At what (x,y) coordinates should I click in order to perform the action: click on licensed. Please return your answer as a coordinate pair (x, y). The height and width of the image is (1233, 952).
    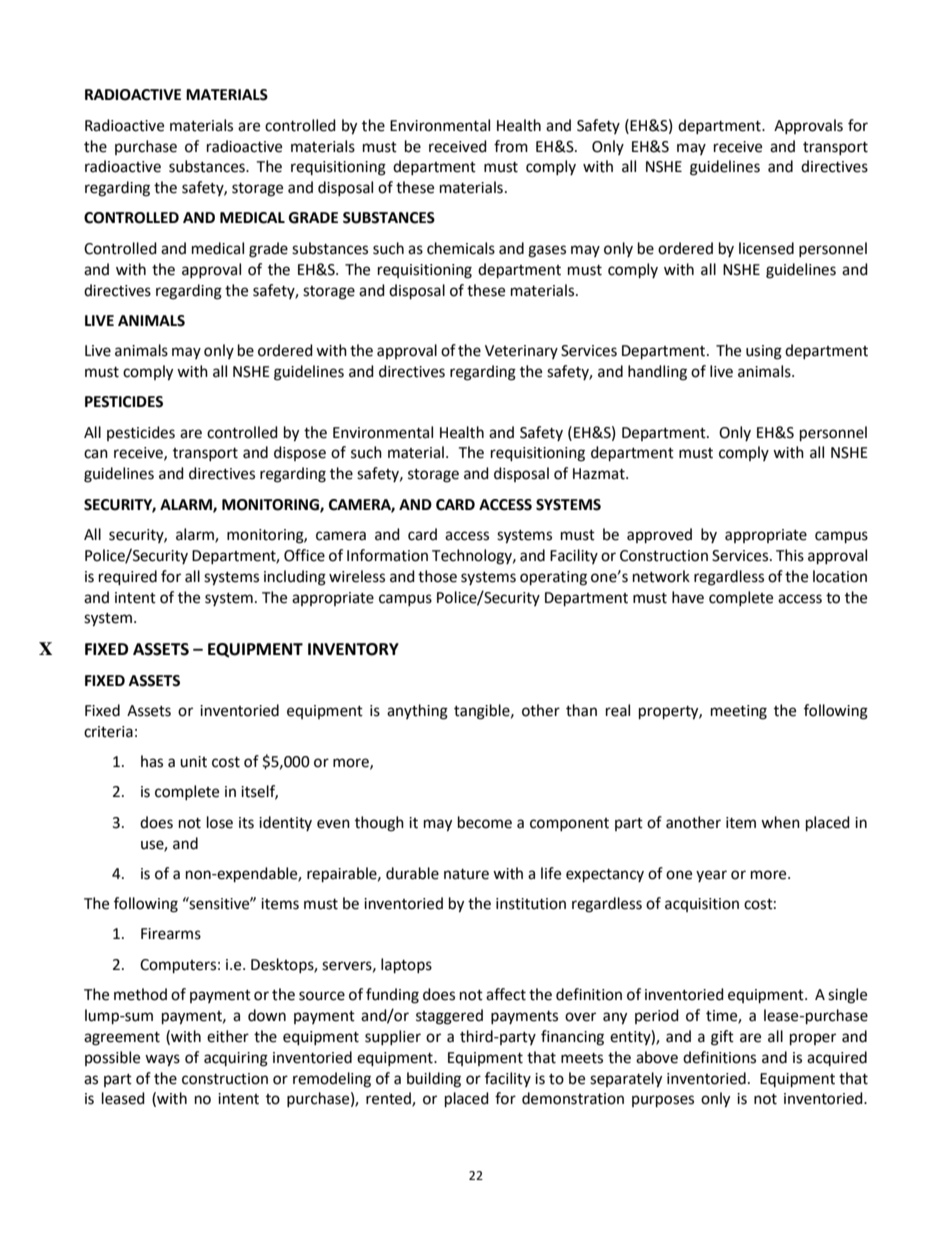
    Looking at the image, I should click on (766, 248).
